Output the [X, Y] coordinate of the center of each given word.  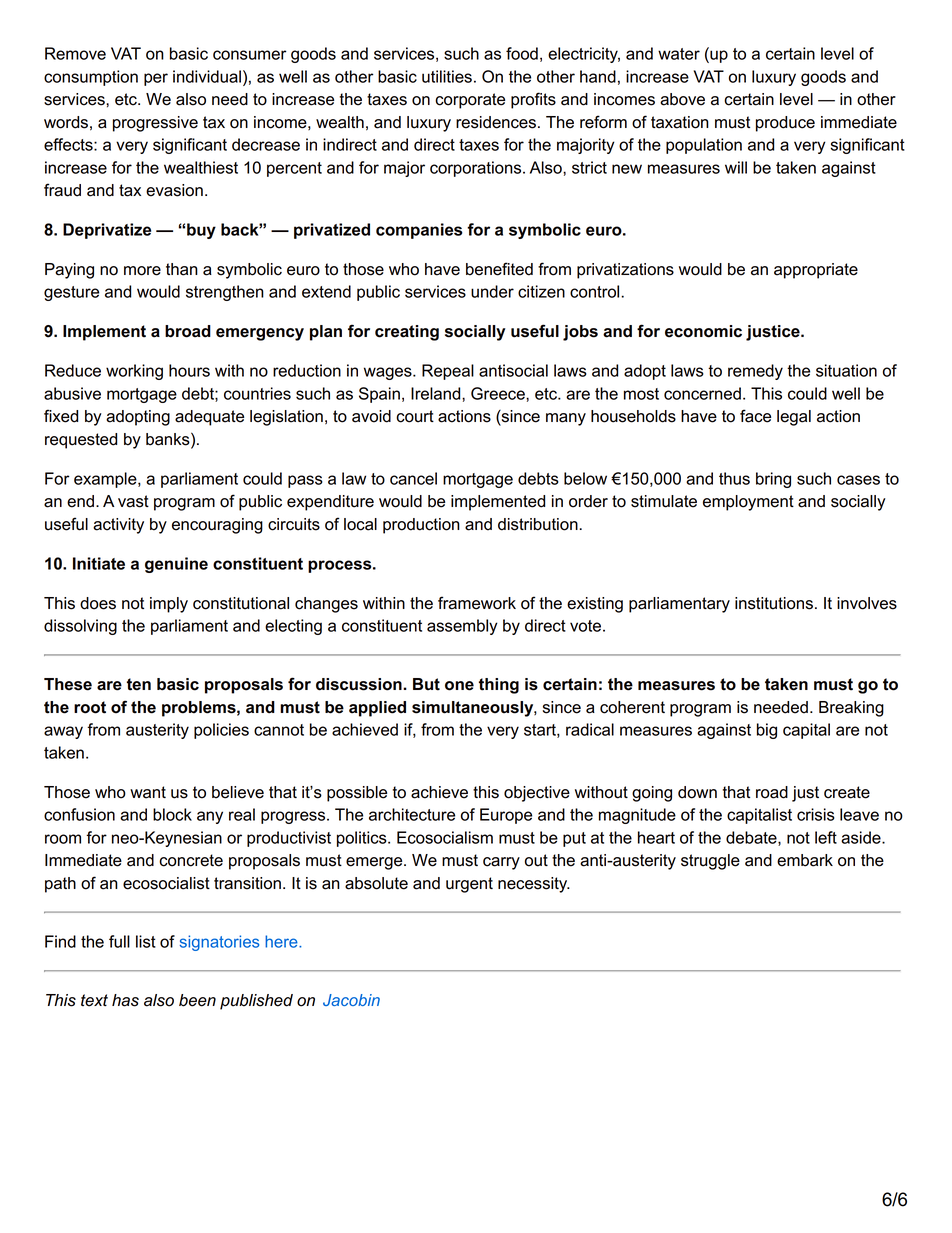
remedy [755, 372]
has [125, 1000]
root [90, 707]
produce [785, 124]
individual [207, 76]
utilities [447, 76]
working [134, 372]
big [767, 731]
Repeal [448, 372]
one [459, 686]
